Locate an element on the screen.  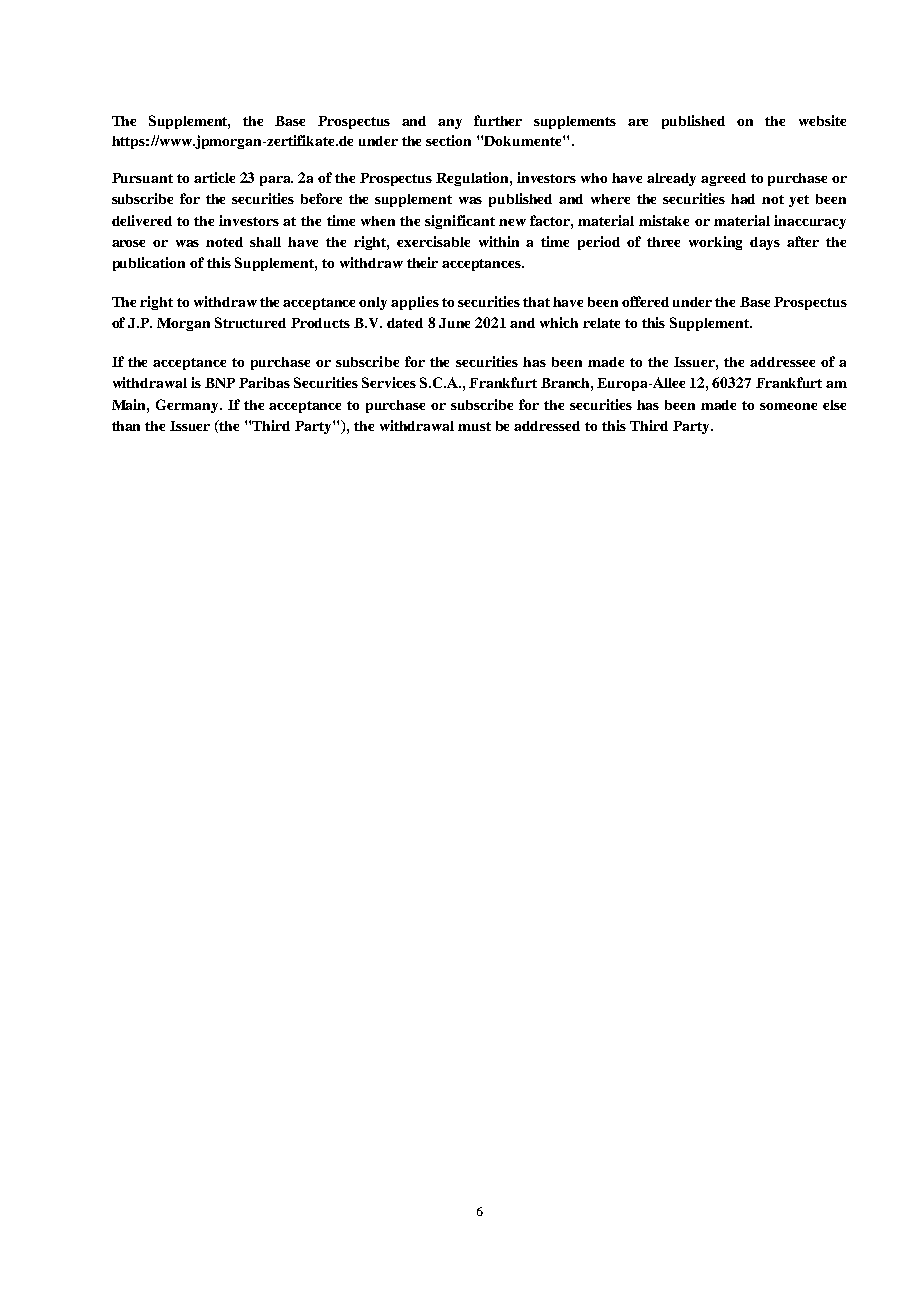
Germany is located at coordinates (188, 406).
